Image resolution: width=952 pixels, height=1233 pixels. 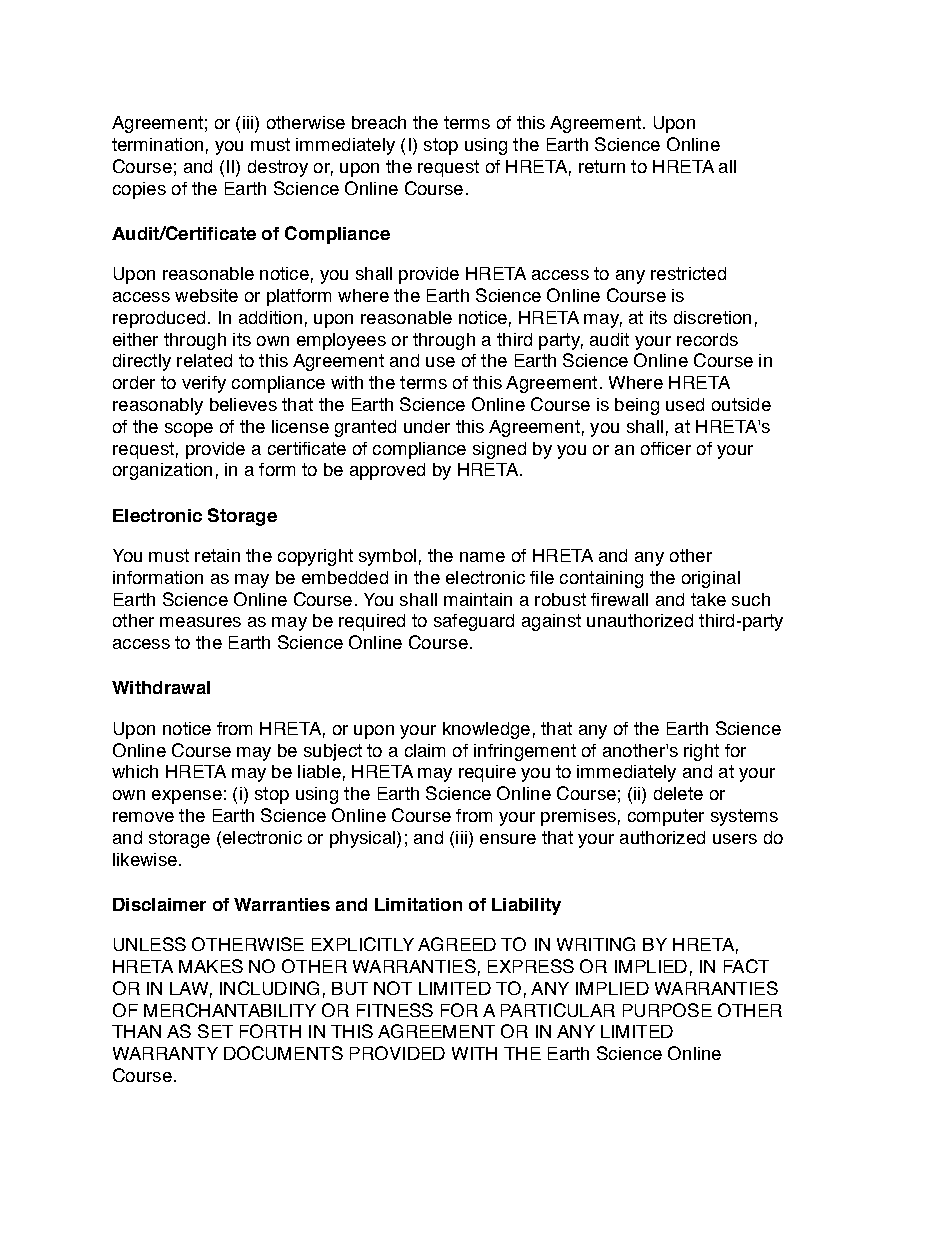 What do you see at coordinates (508, 839) in the page?
I see `ensure` at bounding box center [508, 839].
